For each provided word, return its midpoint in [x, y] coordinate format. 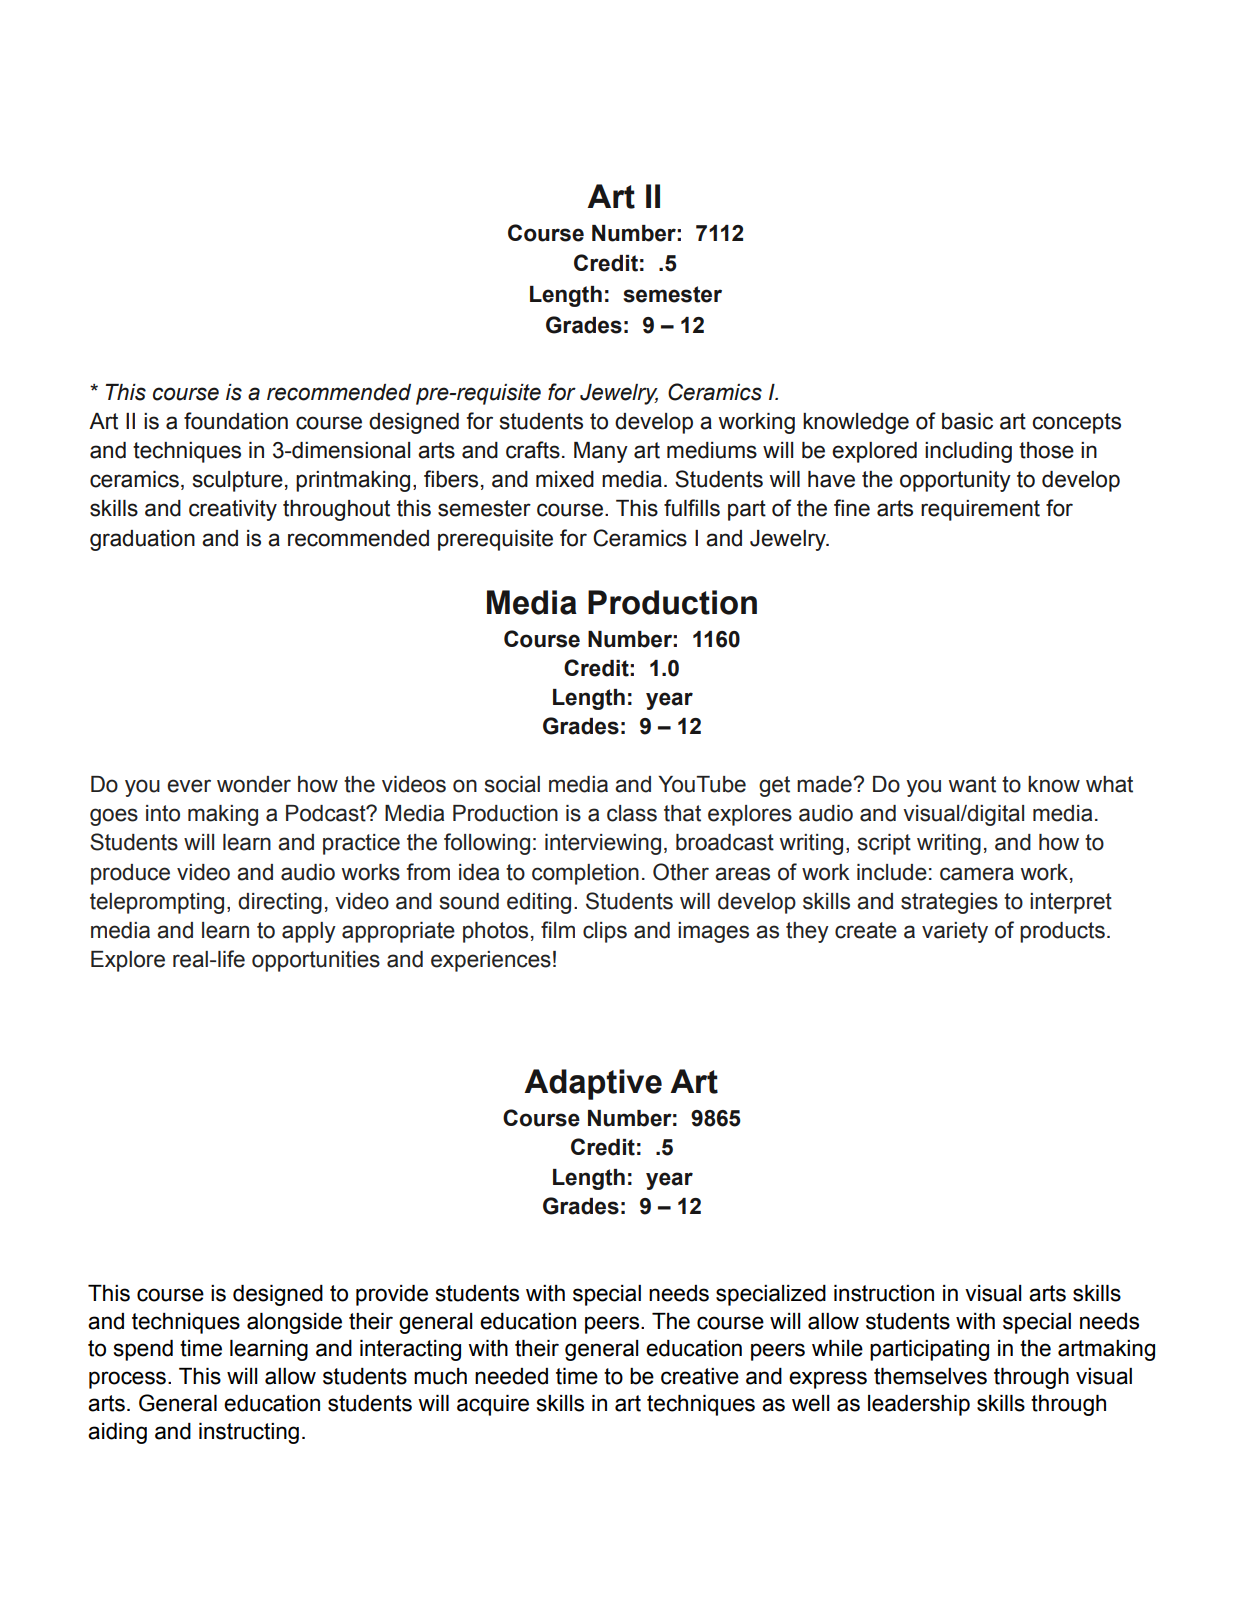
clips [605, 932]
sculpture [238, 481]
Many [601, 452]
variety [955, 932]
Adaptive [593, 1084]
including [968, 452]
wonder [254, 784]
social [512, 784]
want [972, 784]
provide [392, 1295]
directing [280, 903]
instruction [884, 1293]
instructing [249, 1433]
